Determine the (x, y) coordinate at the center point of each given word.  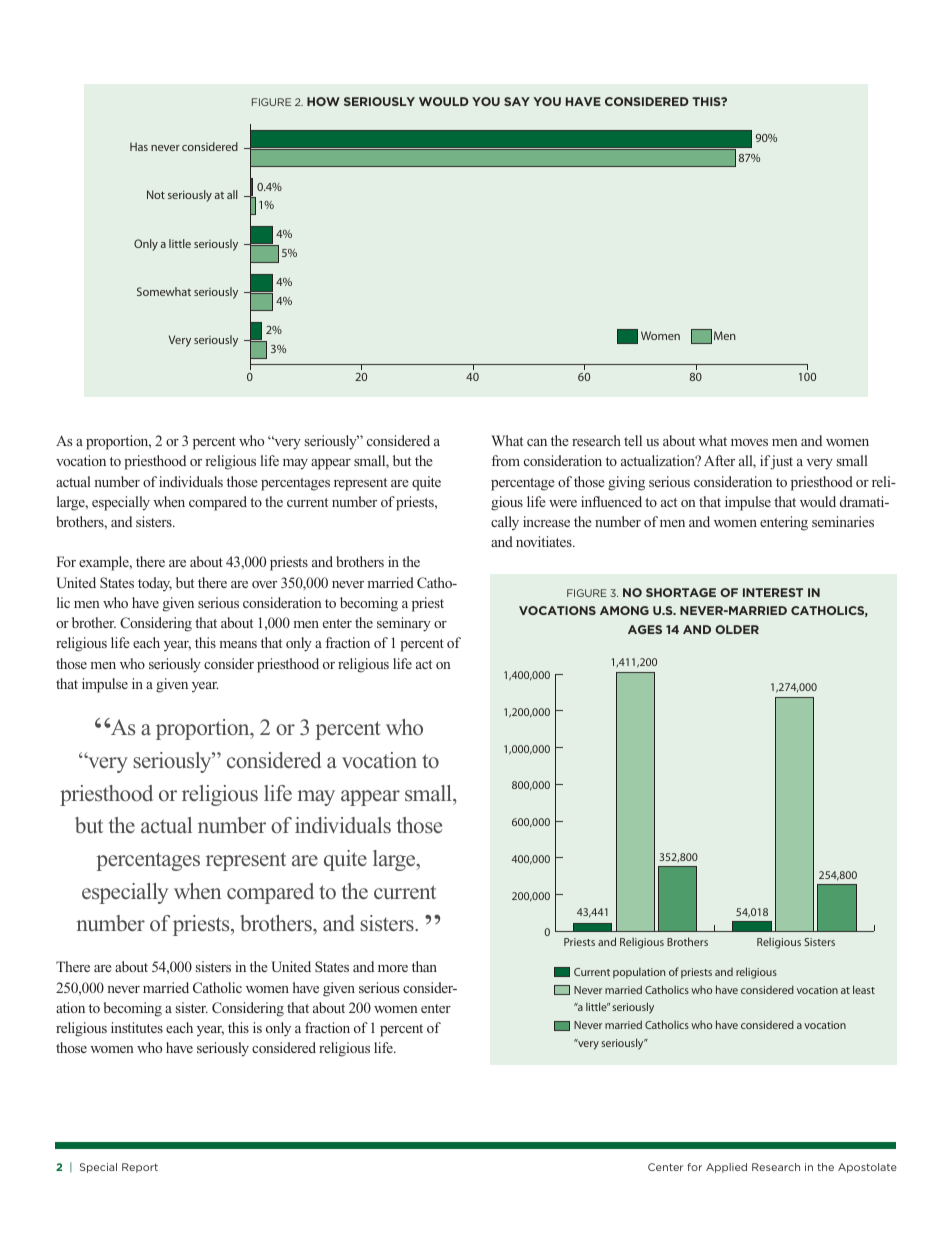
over (264, 584)
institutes (137, 1027)
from (505, 460)
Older (737, 629)
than (424, 966)
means (238, 644)
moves (749, 442)
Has (139, 146)
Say (517, 101)
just (781, 462)
